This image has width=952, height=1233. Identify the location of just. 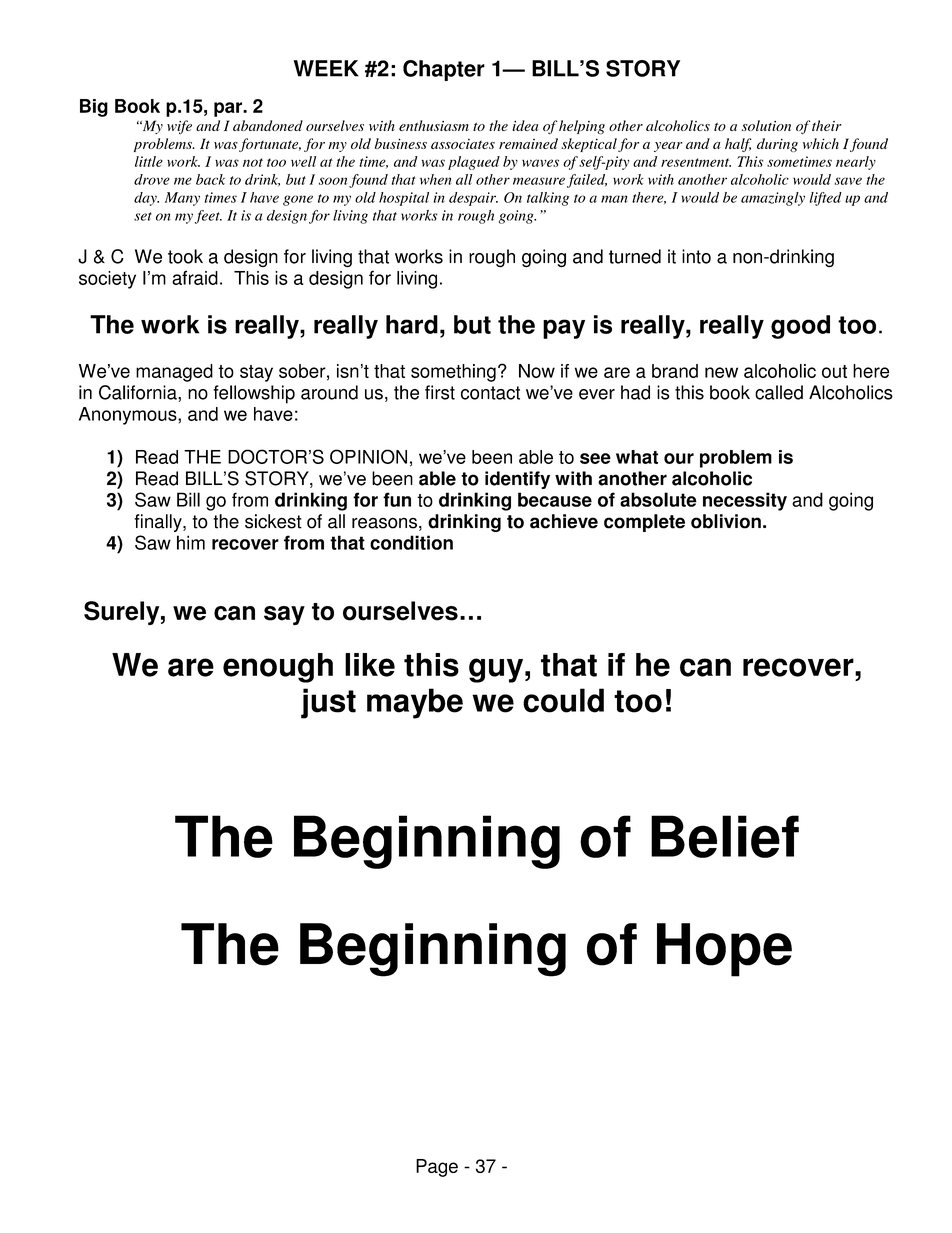
(328, 703).
